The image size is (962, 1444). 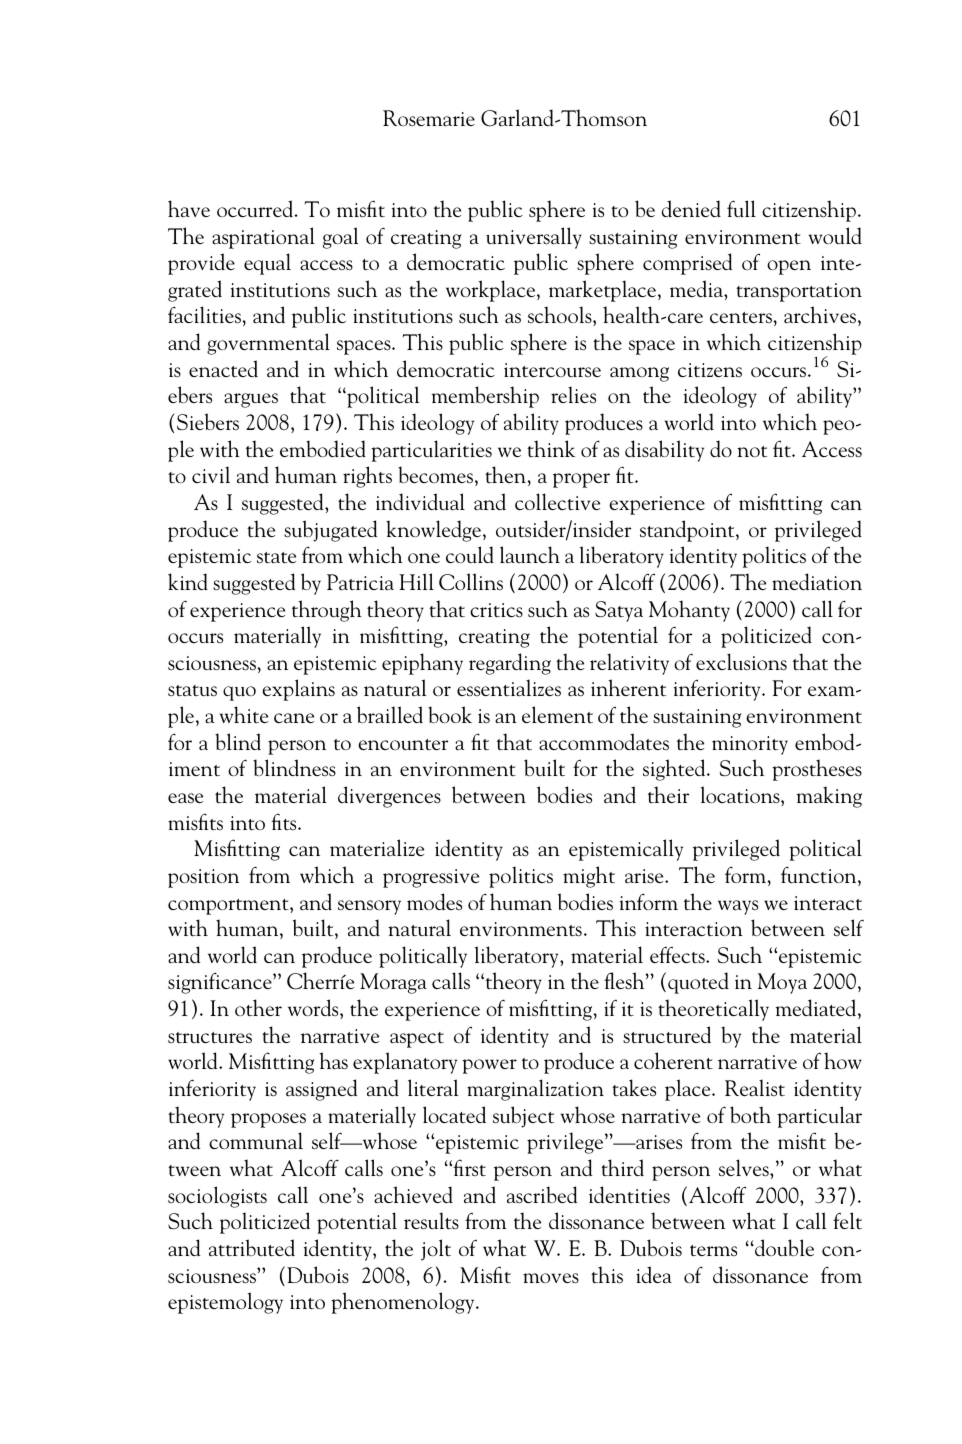 I want to click on cane, so click(x=294, y=718).
